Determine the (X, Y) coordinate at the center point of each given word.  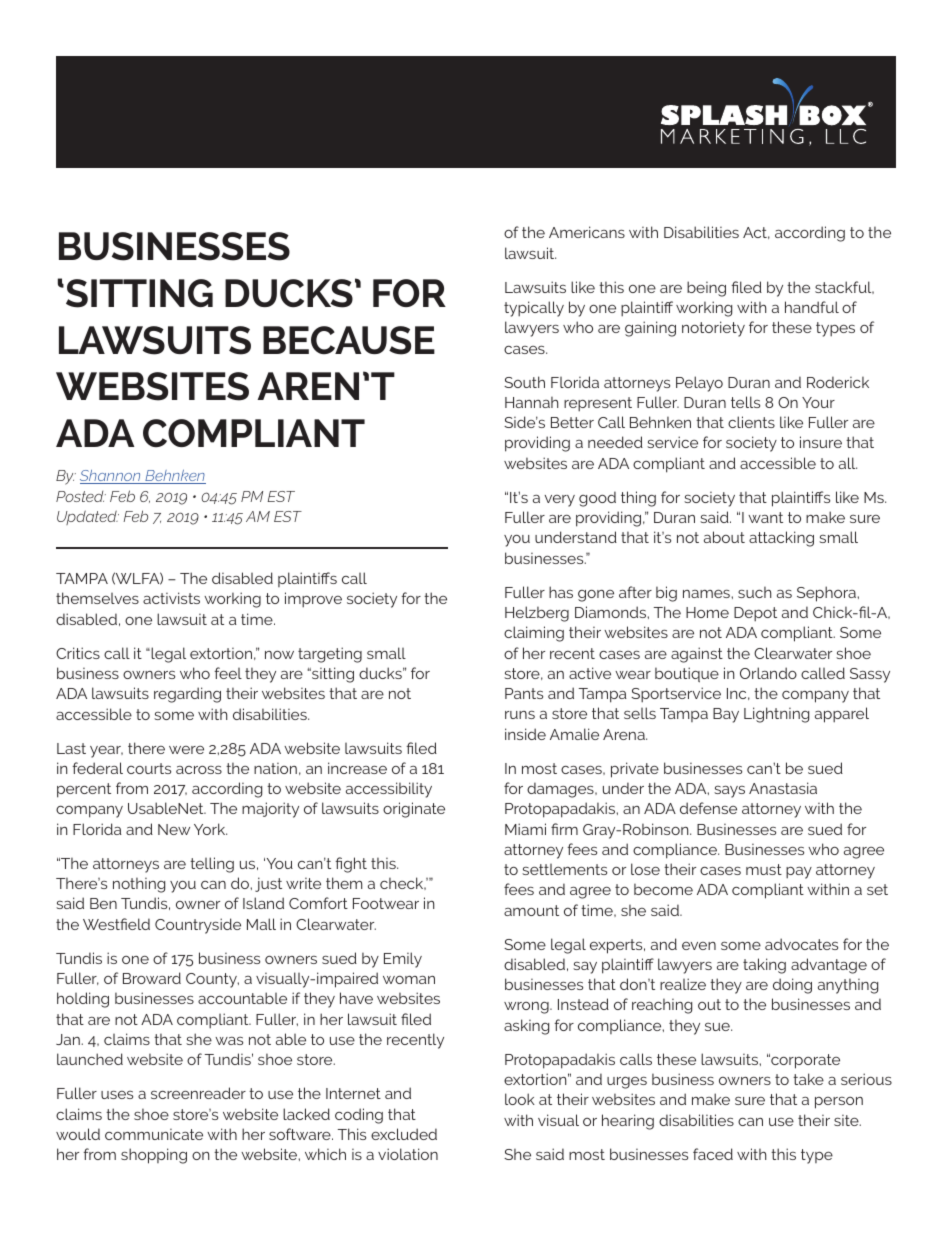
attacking (781, 539)
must (764, 869)
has (561, 592)
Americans (587, 232)
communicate (154, 1134)
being (706, 289)
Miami (525, 829)
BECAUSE (349, 340)
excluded (404, 1134)
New (174, 829)
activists (171, 598)
